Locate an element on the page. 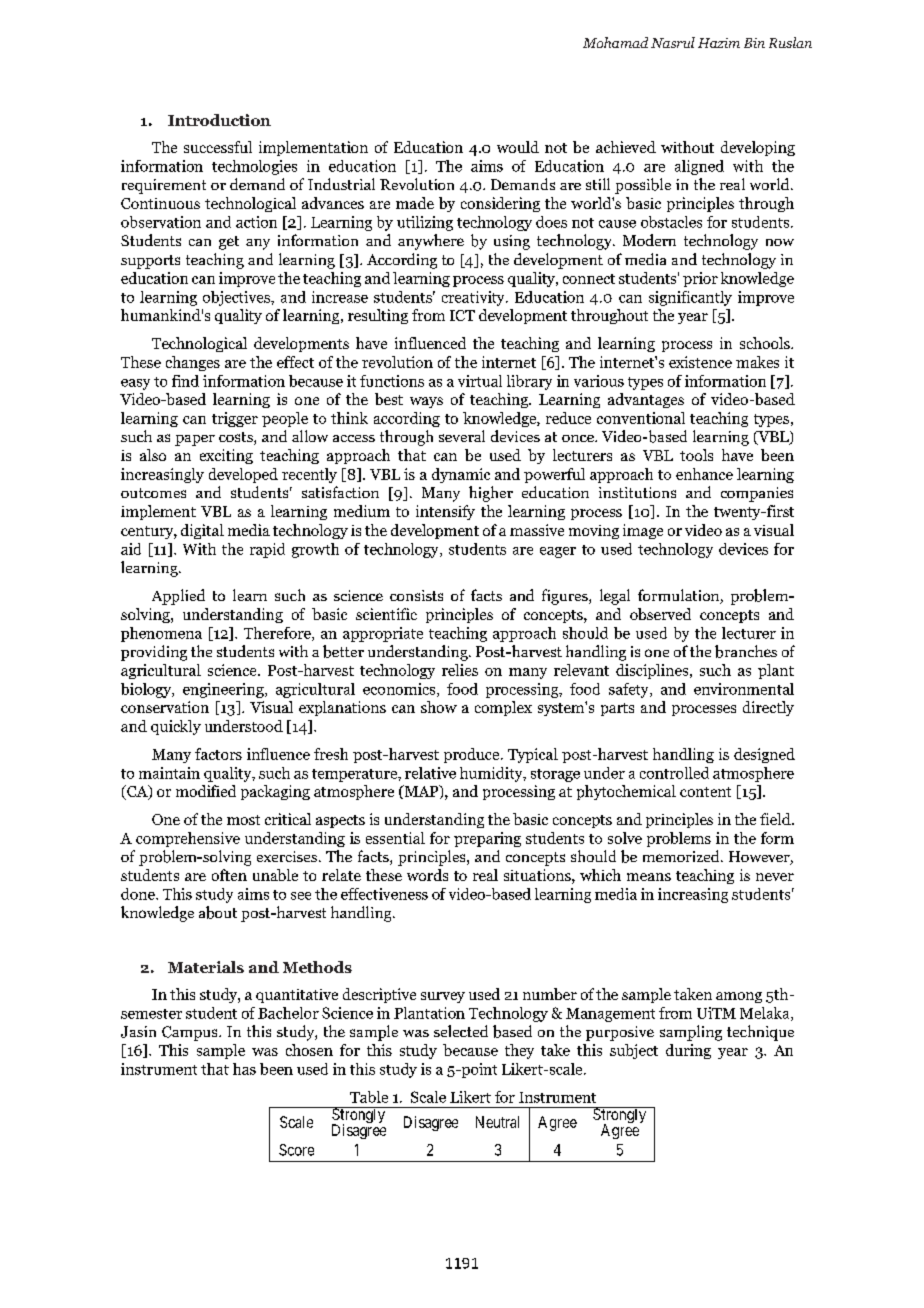  preparing is located at coordinates (487, 839).
